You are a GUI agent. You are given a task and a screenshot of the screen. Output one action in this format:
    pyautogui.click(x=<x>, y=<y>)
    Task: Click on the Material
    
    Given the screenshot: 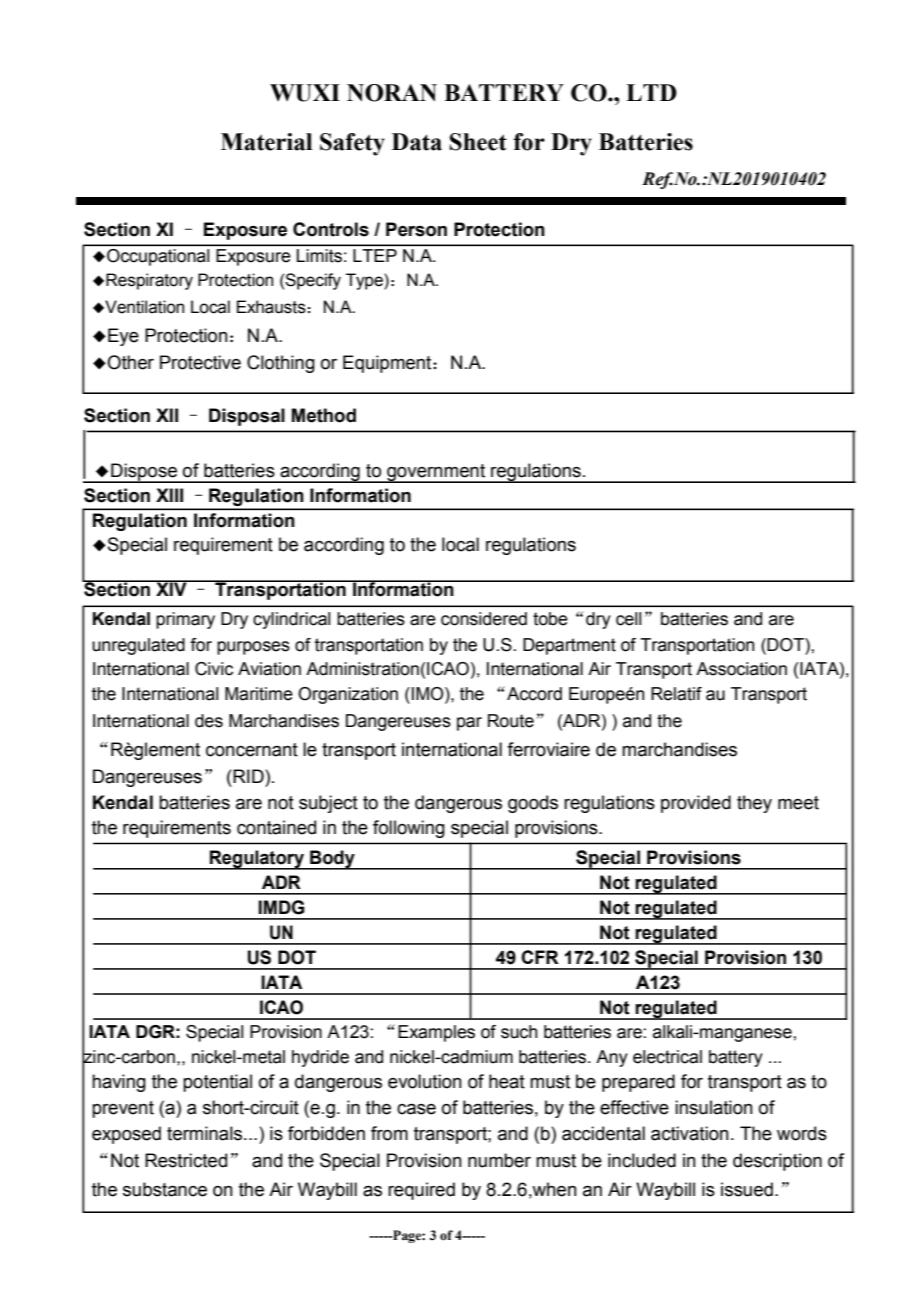 What is the action you would take?
    pyautogui.click(x=266, y=142)
